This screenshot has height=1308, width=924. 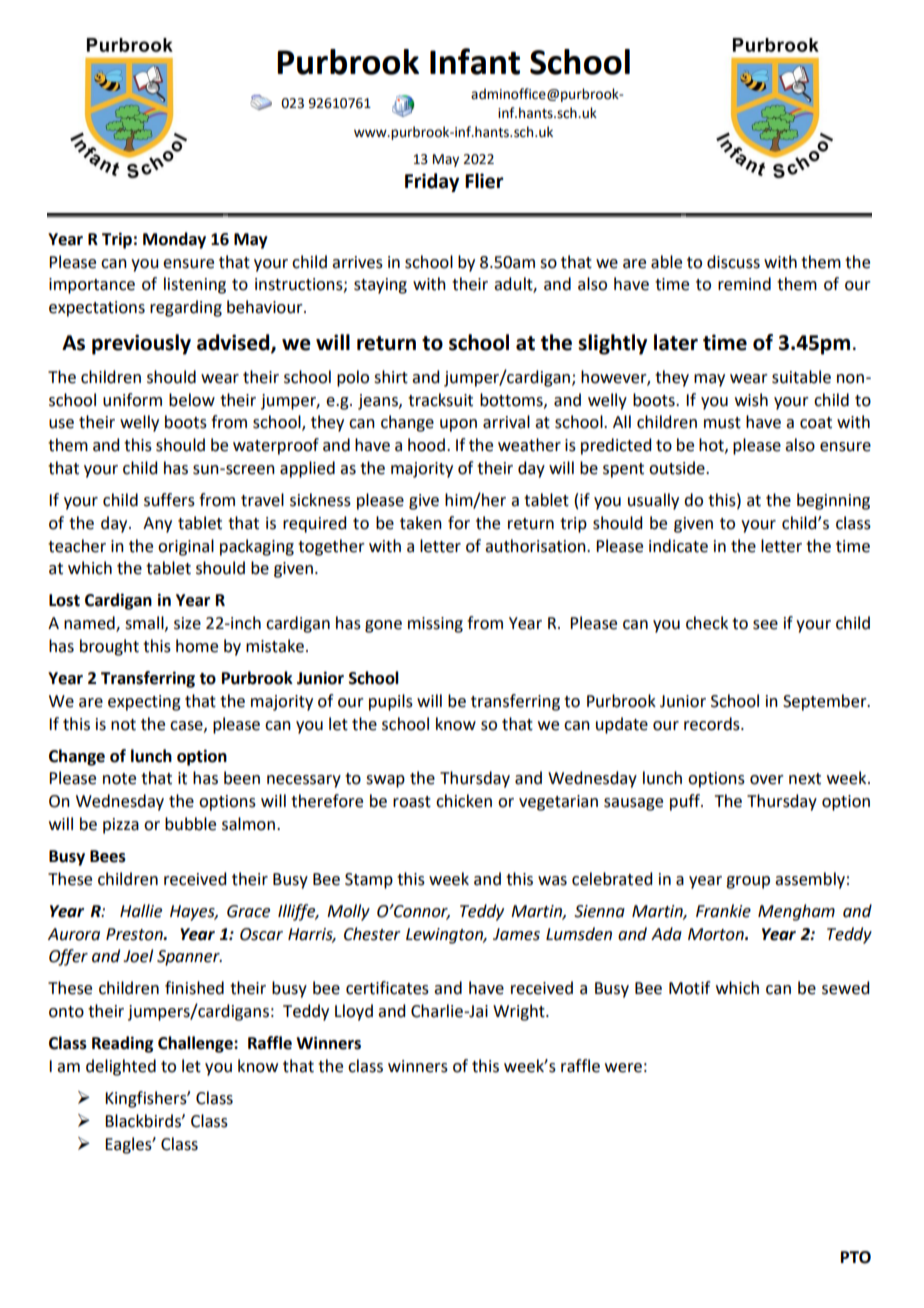 What do you see at coordinates (475, 61) in the screenshot?
I see `Infant` at bounding box center [475, 61].
